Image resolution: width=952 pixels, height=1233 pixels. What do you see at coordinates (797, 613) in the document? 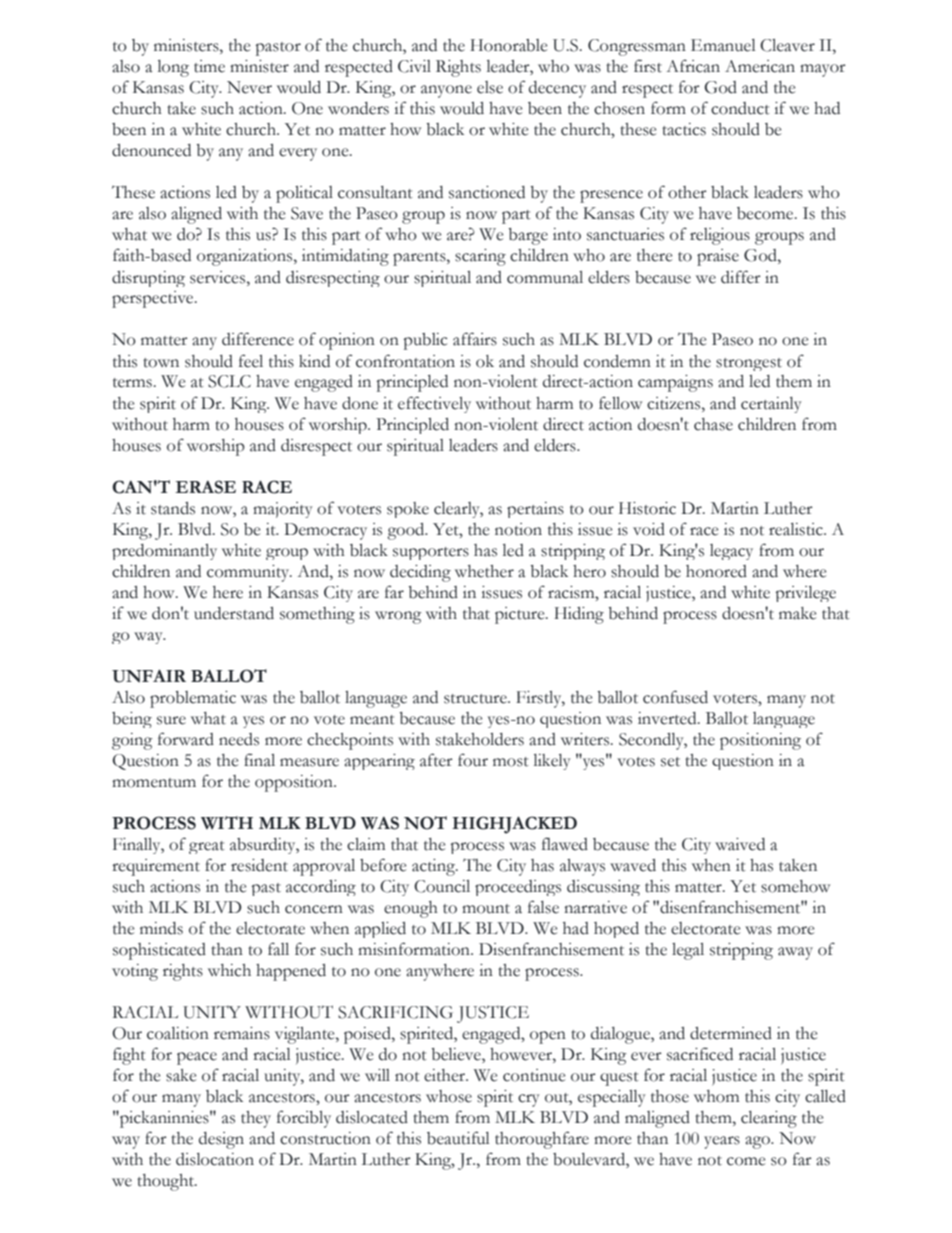
I see `make` at bounding box center [797, 613].
